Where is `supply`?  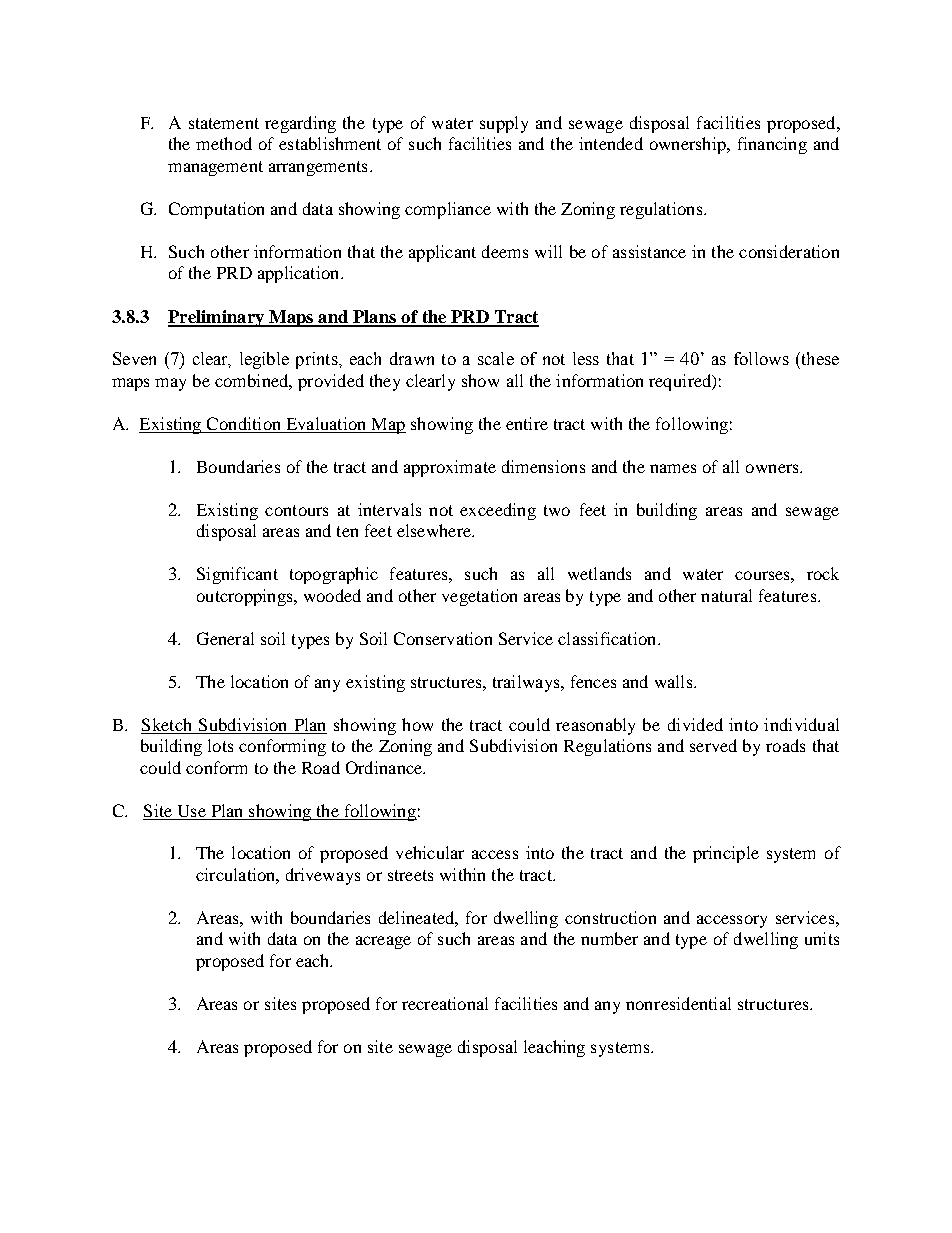
supply is located at coordinates (504, 124).
